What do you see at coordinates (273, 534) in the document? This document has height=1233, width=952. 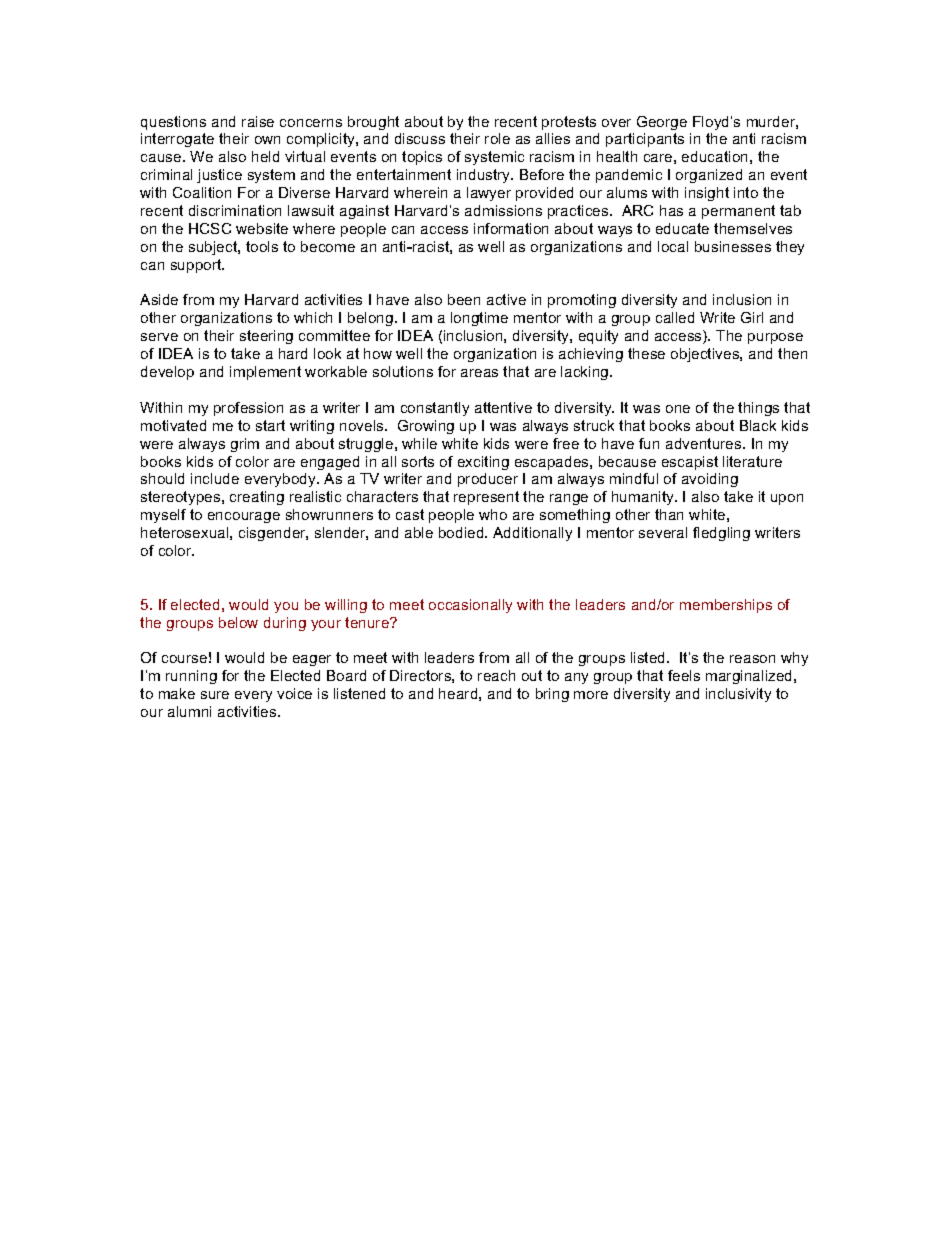 I see `cisgender` at bounding box center [273, 534].
